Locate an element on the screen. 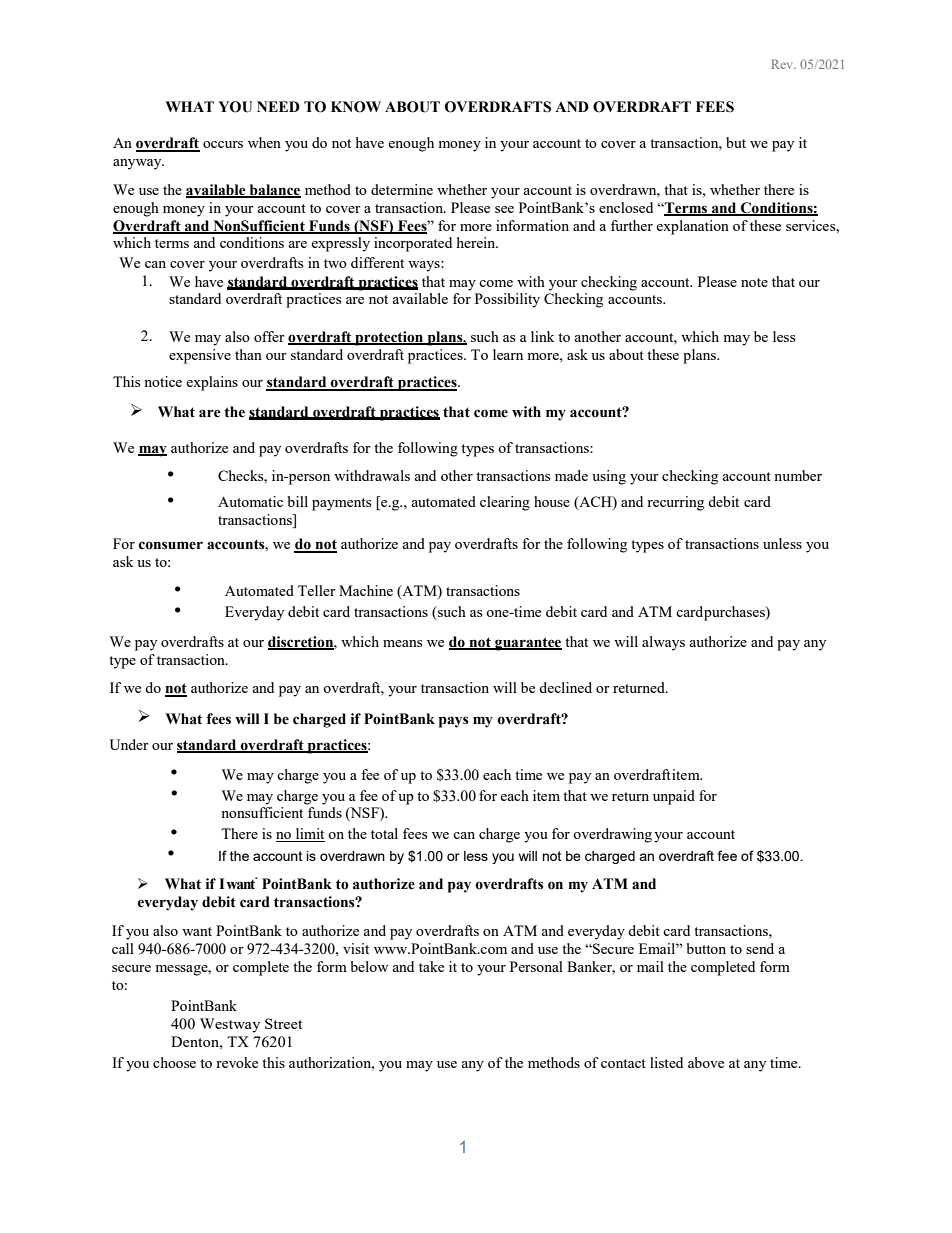 The image size is (952, 1233). consumer is located at coordinates (171, 545).
